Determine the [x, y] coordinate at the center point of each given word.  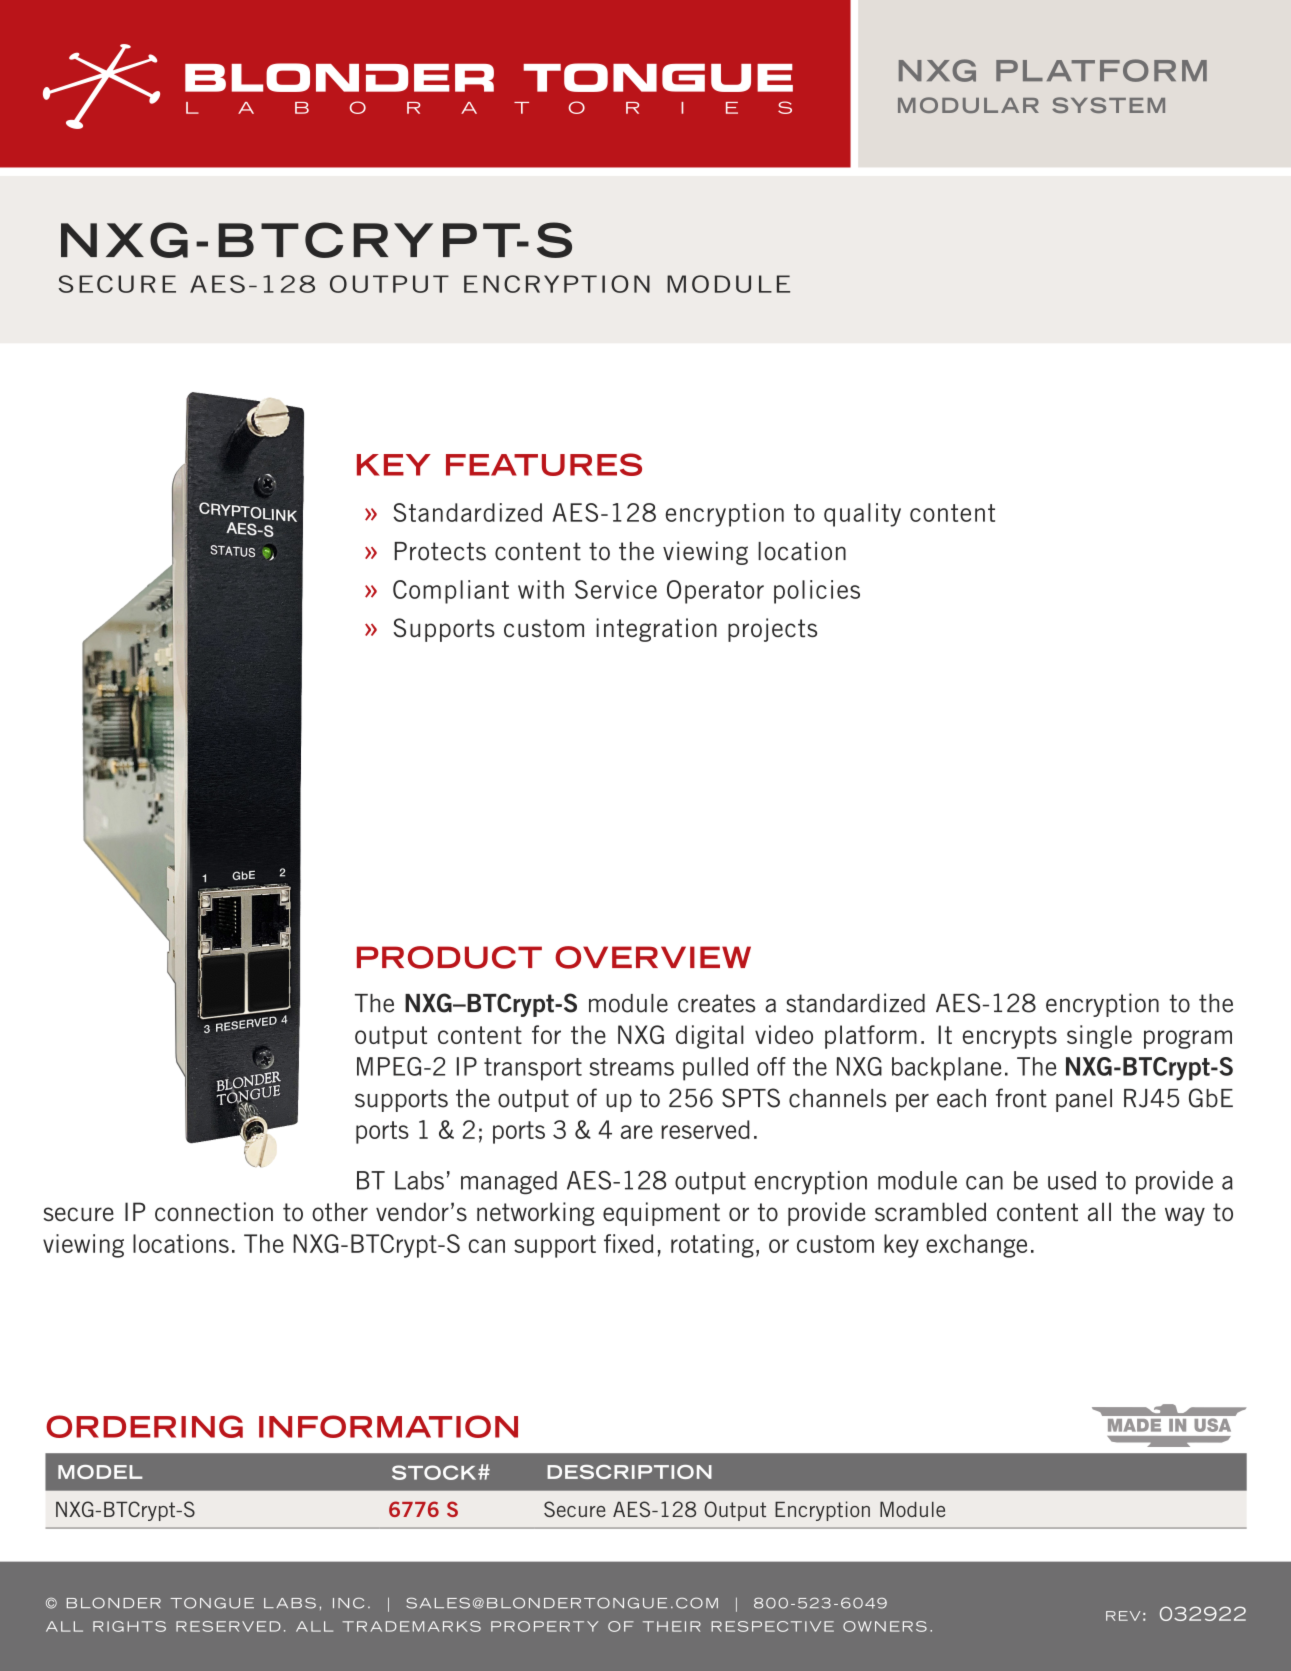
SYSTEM [1108, 105]
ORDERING [144, 1426]
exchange [976, 1246]
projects [772, 630]
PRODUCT [449, 957]
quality [862, 515]
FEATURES [544, 464]
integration [656, 630]
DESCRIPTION [629, 1472]
